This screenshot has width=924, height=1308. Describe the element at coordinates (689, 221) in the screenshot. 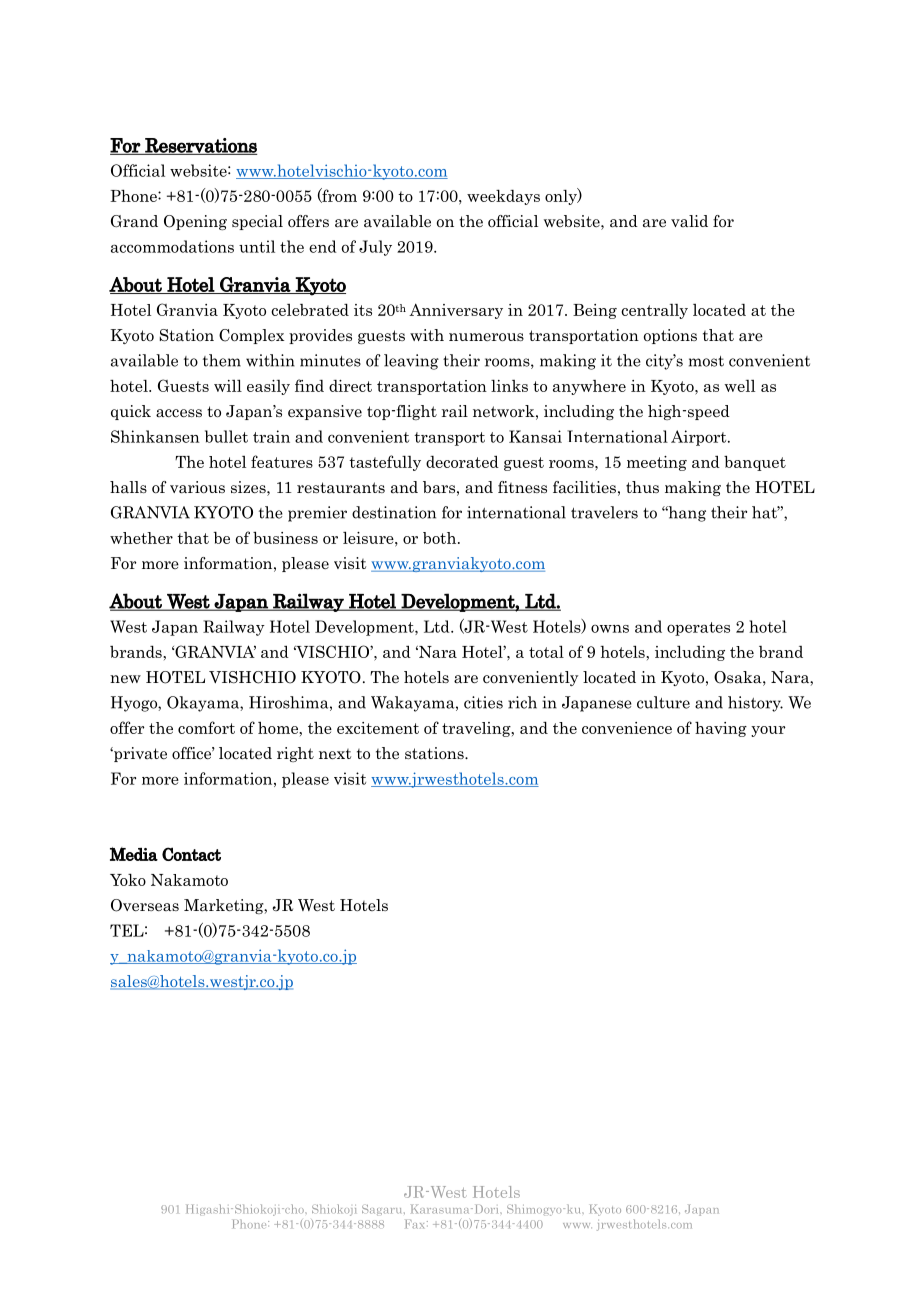

I see `valid` at that location.
